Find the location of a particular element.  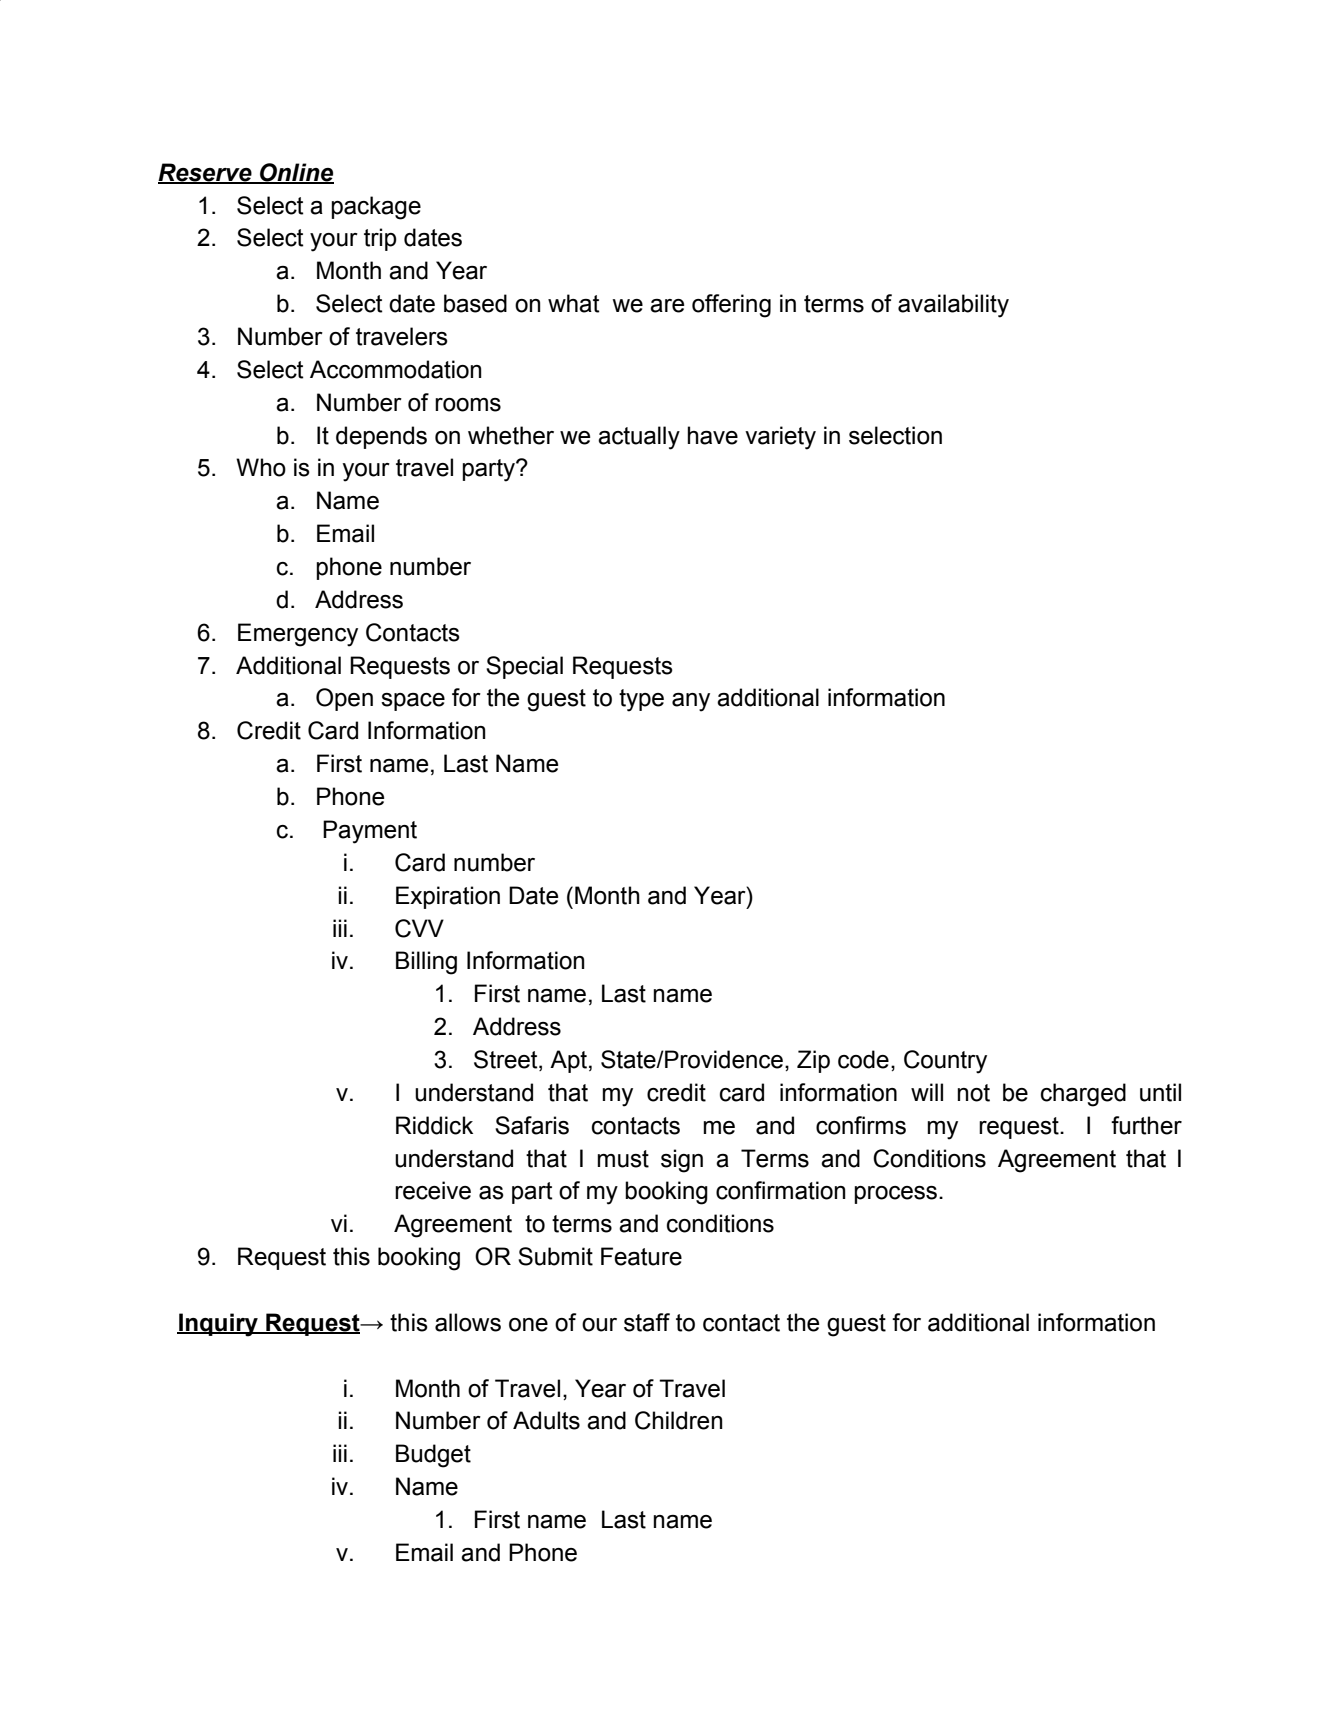

Budget is located at coordinates (433, 1456).
